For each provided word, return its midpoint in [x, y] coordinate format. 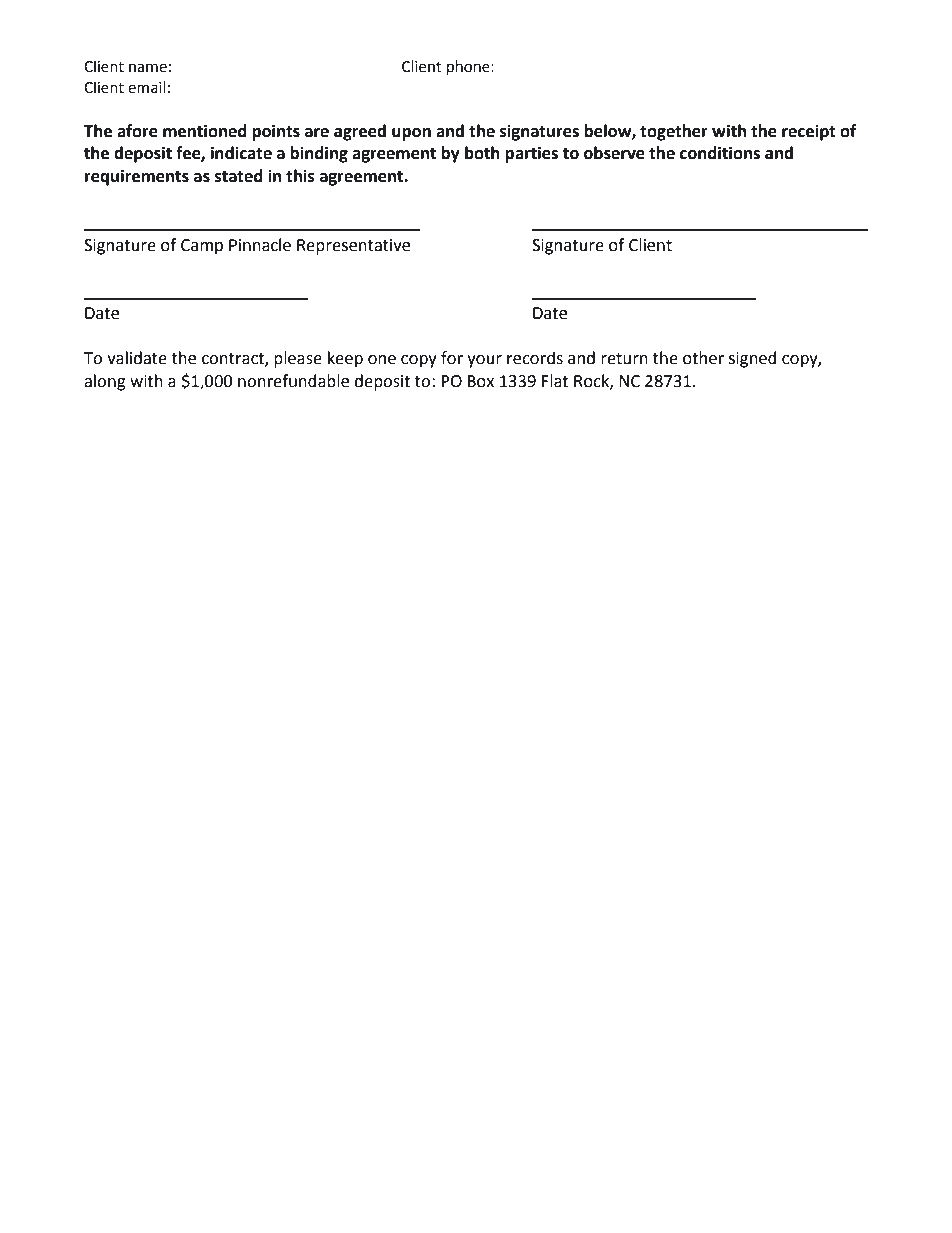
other [703, 358]
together [674, 132]
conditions [720, 153]
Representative [353, 247]
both [482, 153]
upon [411, 134]
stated [239, 176]
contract [234, 360]
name [148, 68]
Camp [202, 247]
